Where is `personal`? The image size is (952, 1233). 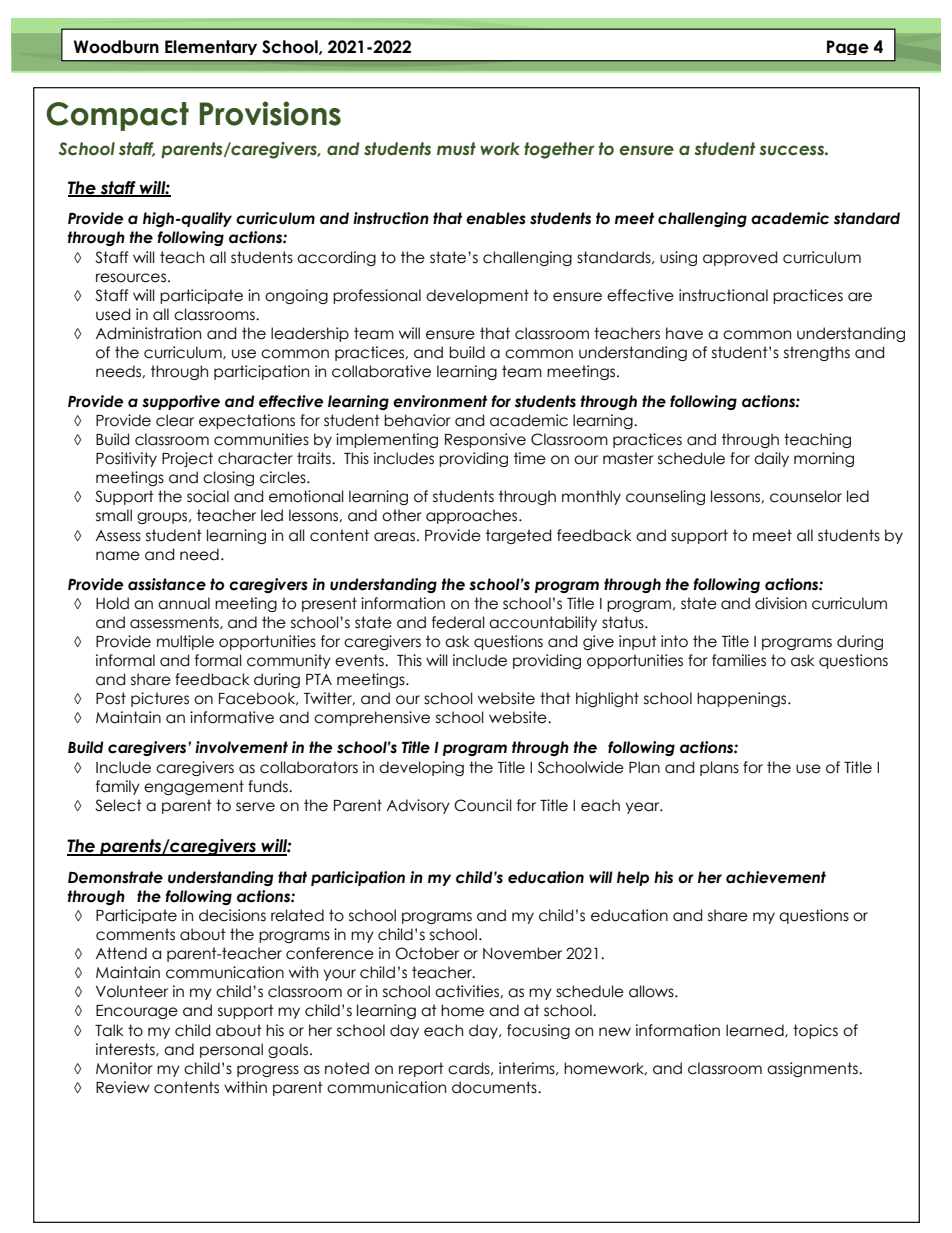 personal is located at coordinates (231, 1050).
